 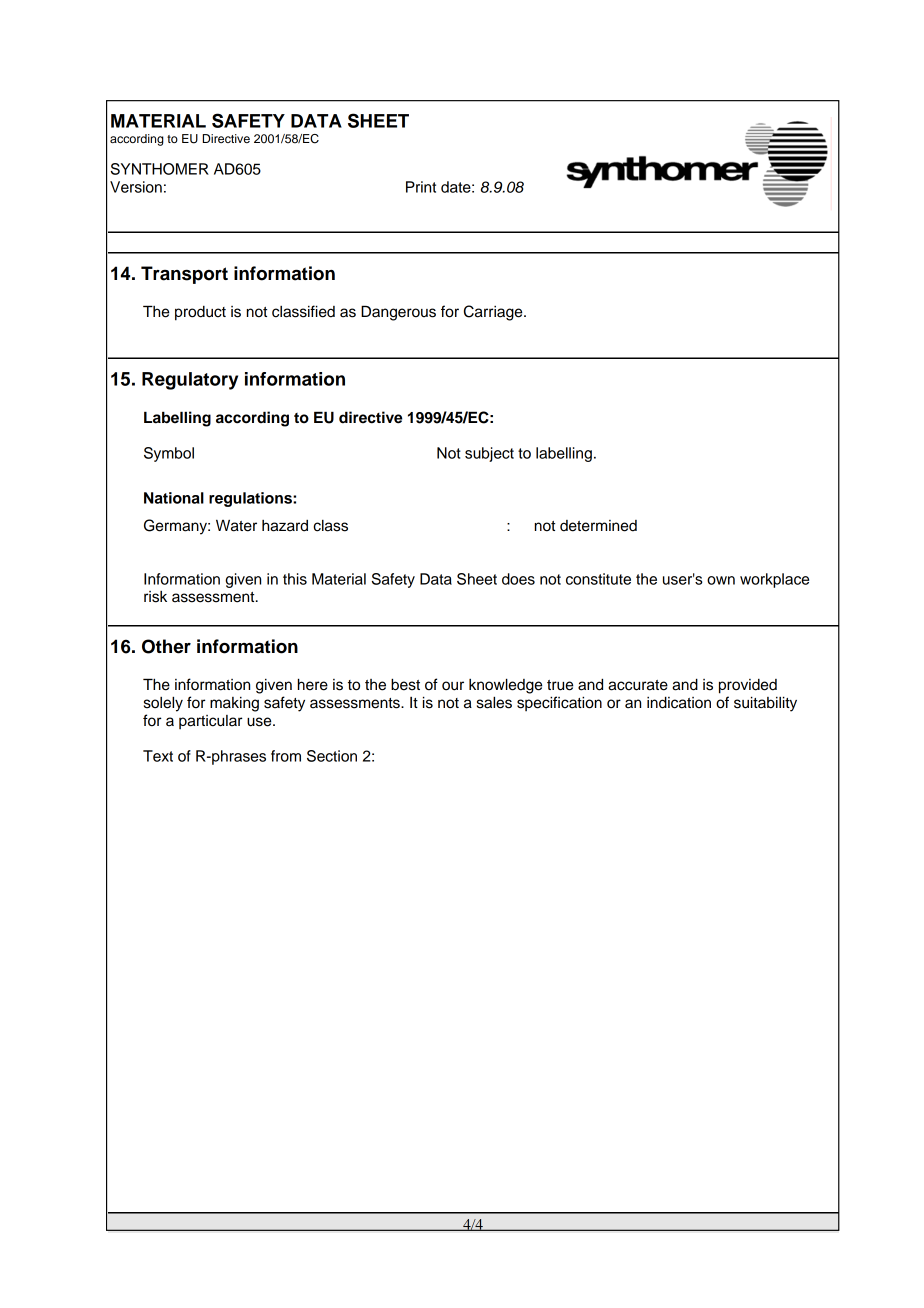 I want to click on sales, so click(x=494, y=702).
